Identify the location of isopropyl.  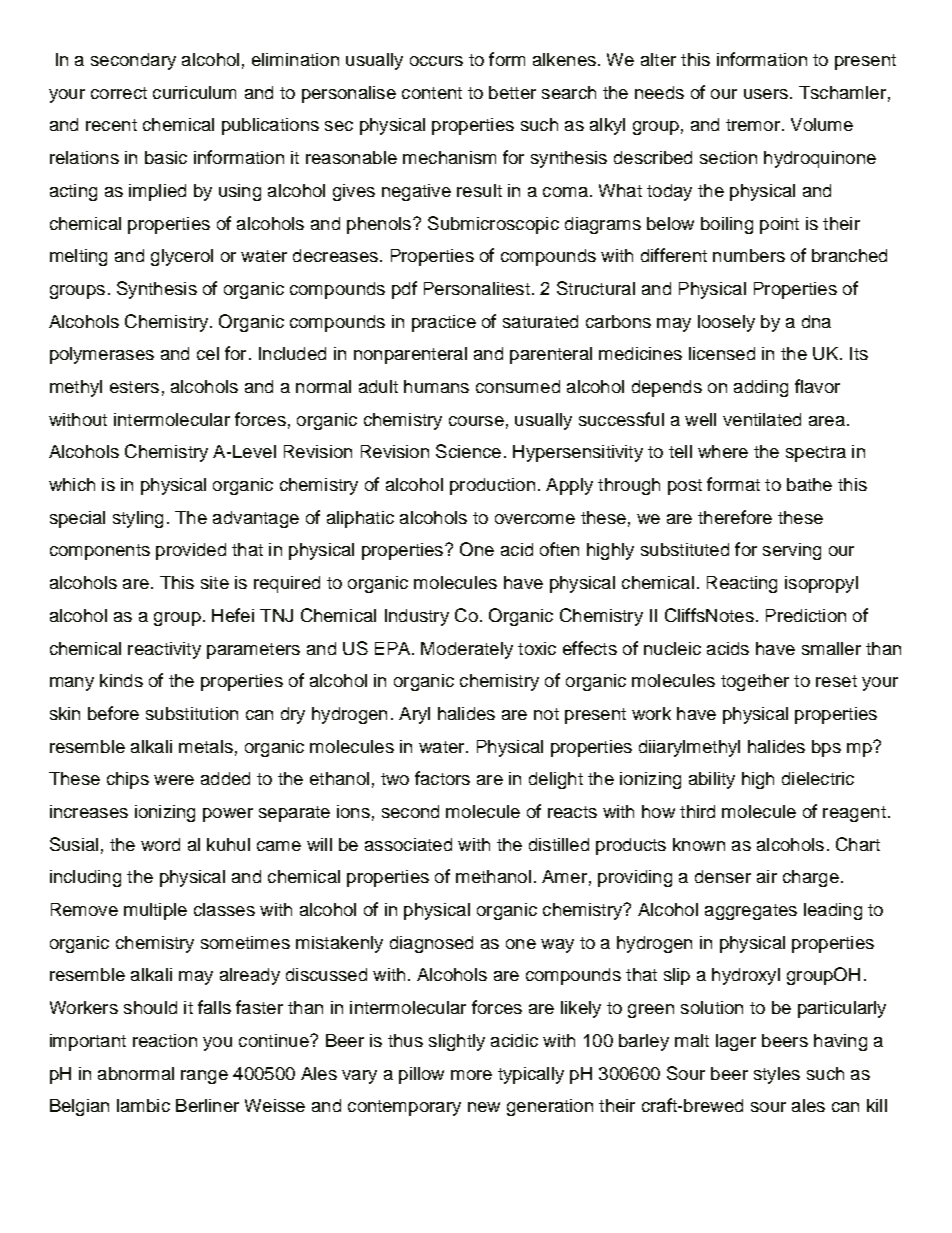
(821, 584).
